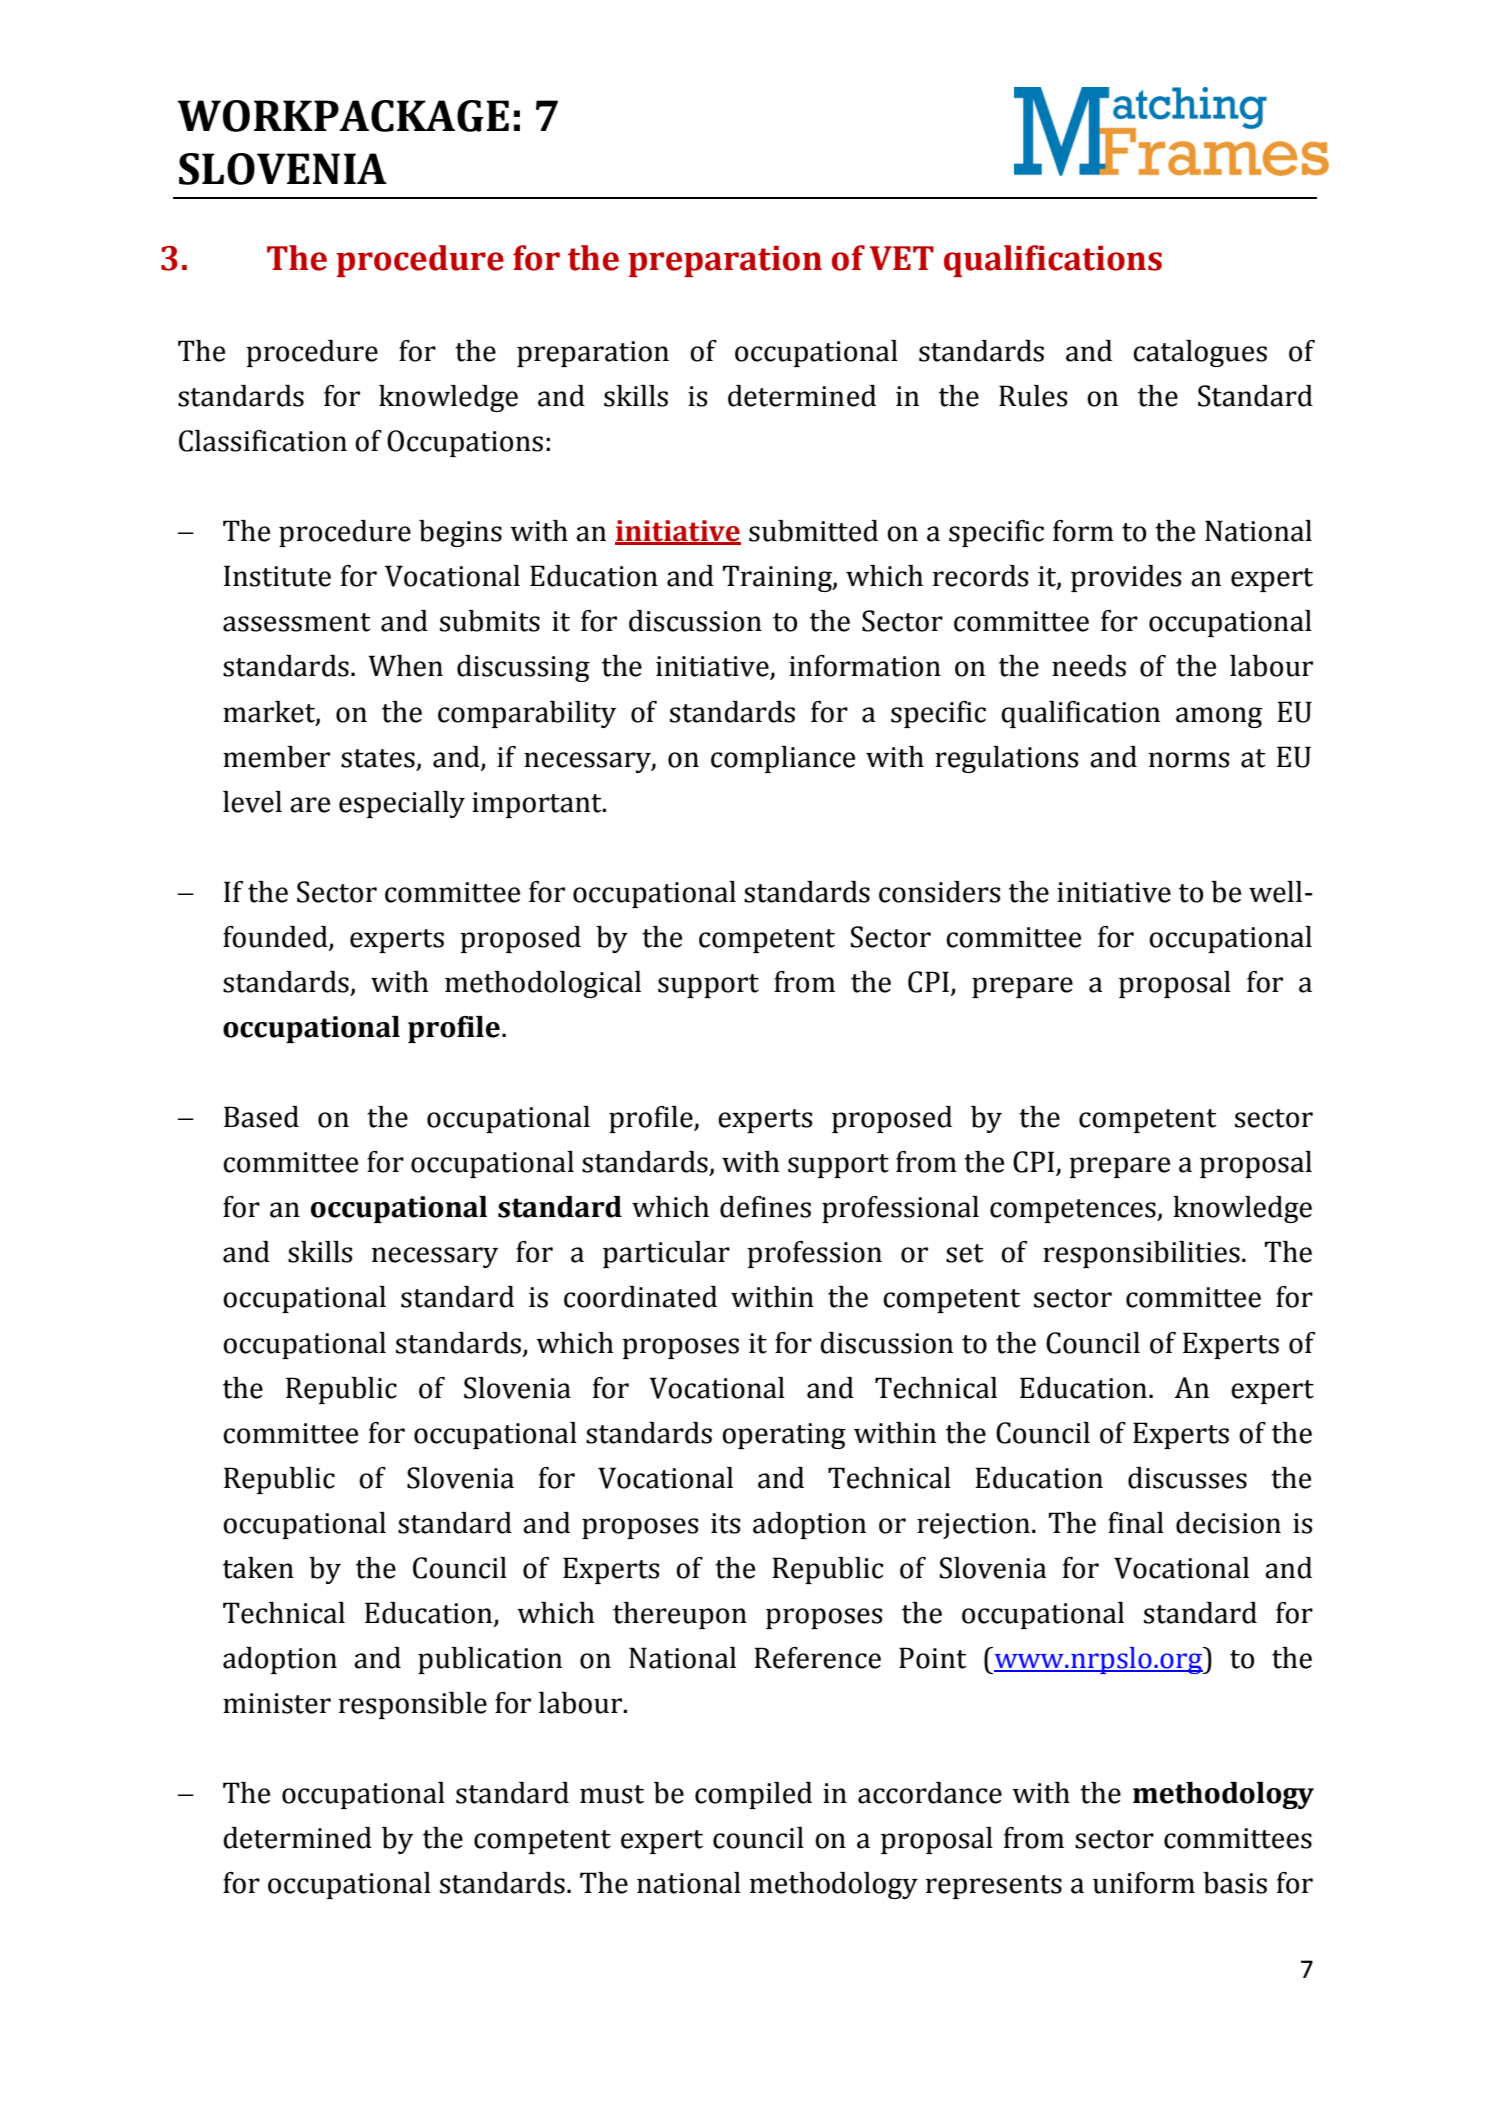 This page has height=2108, width=1491. Describe the element at coordinates (261, 1117) in the page. I see `Based` at that location.
